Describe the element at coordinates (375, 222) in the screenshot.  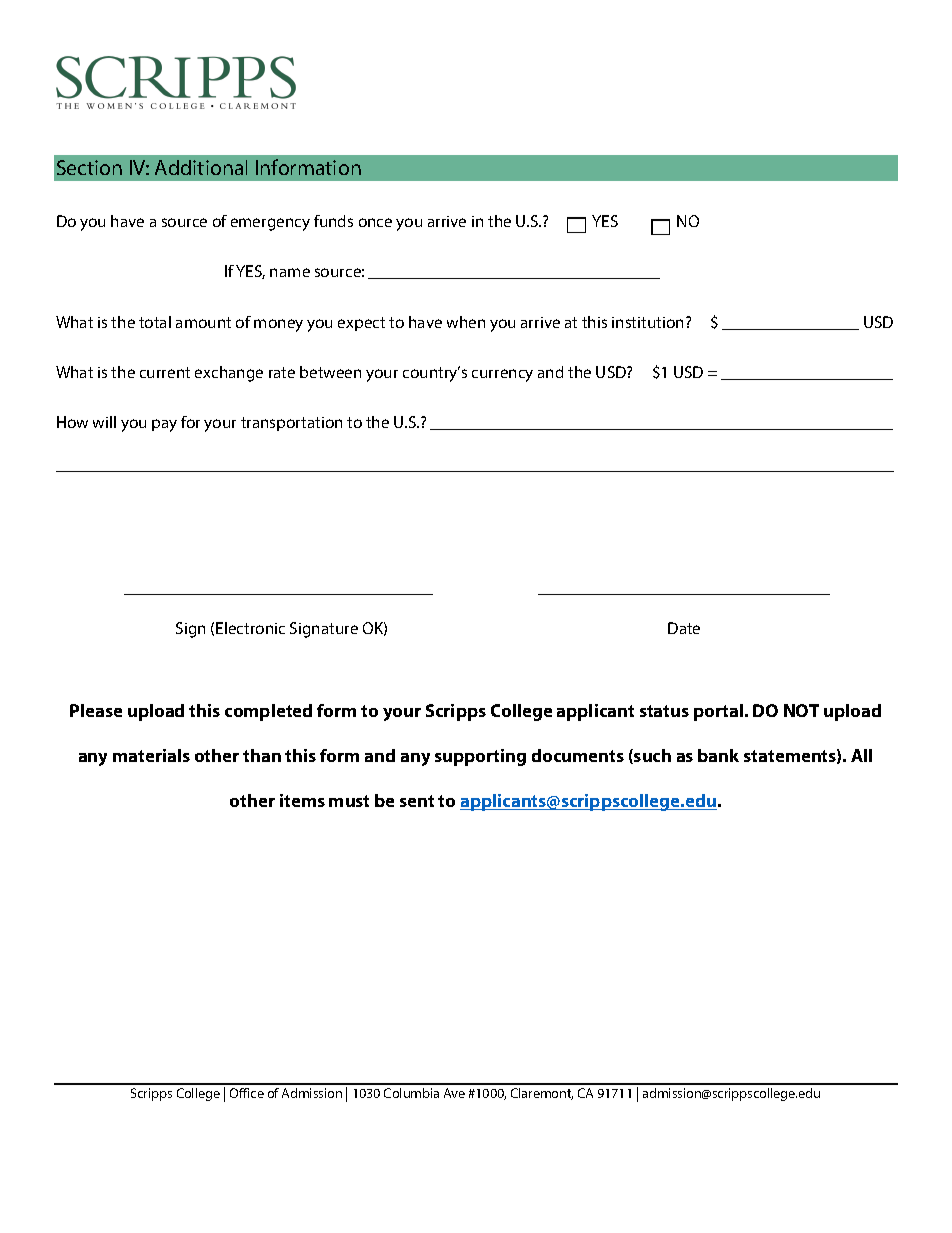
I see `once` at that location.
